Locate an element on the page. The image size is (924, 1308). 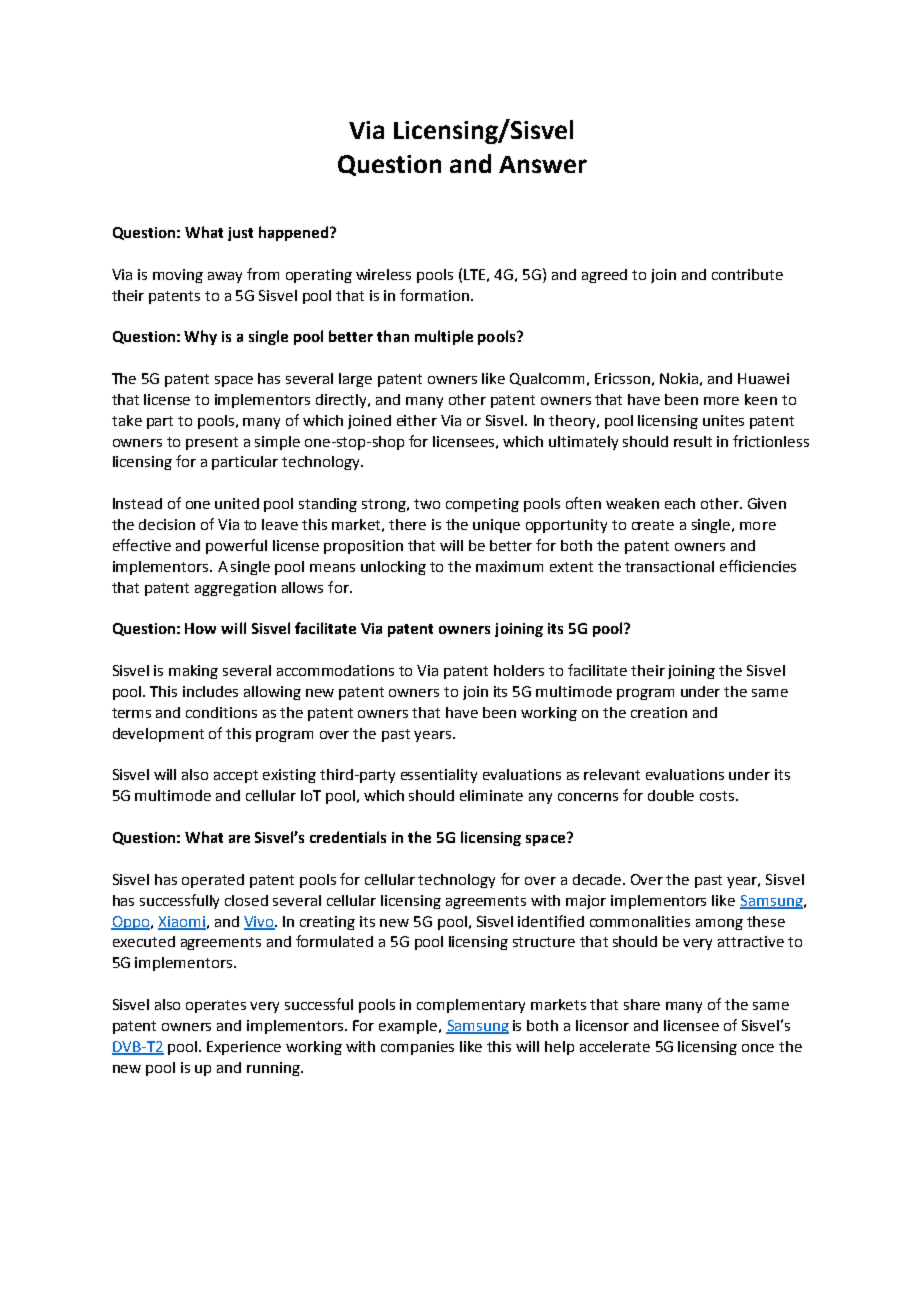
contribute is located at coordinates (747, 274).
